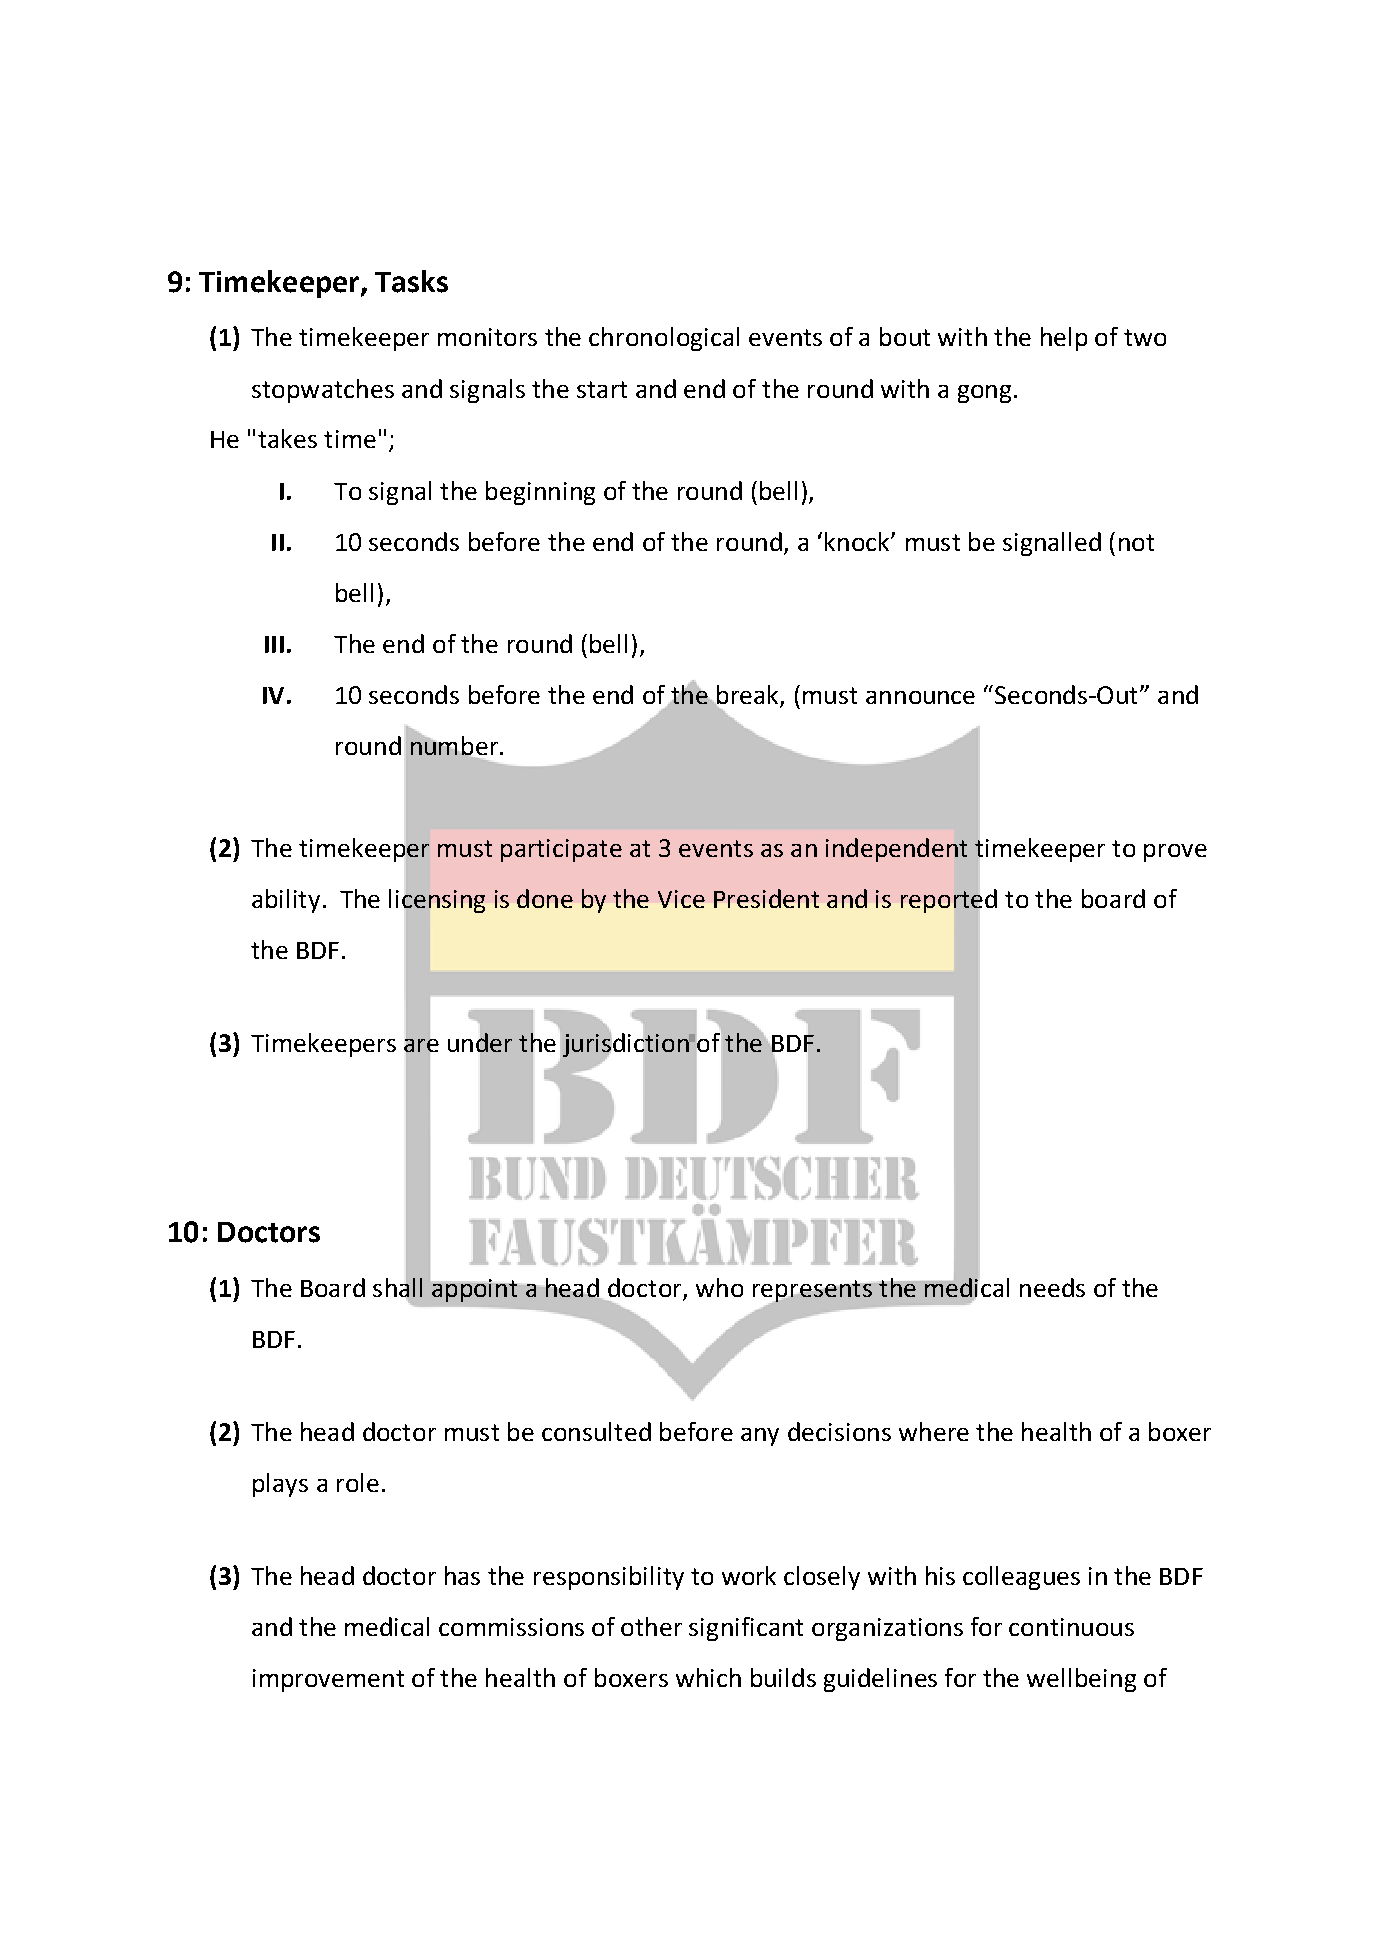 This image has height=1956, width=1382. What do you see at coordinates (274, 644) in the image?
I see `III` at bounding box center [274, 644].
